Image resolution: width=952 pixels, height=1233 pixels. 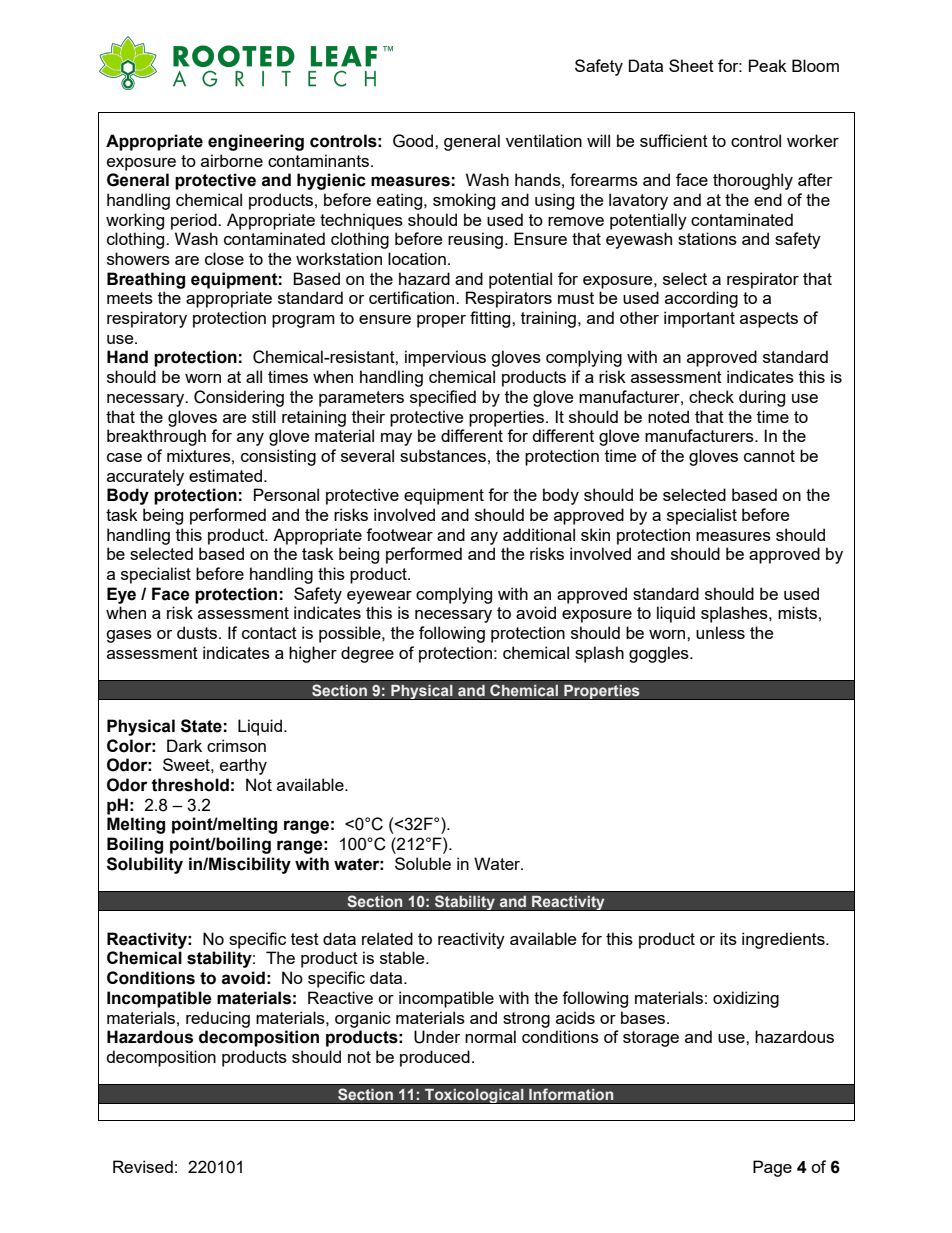 What do you see at coordinates (379, 597) in the document?
I see `eyewear` at bounding box center [379, 597].
